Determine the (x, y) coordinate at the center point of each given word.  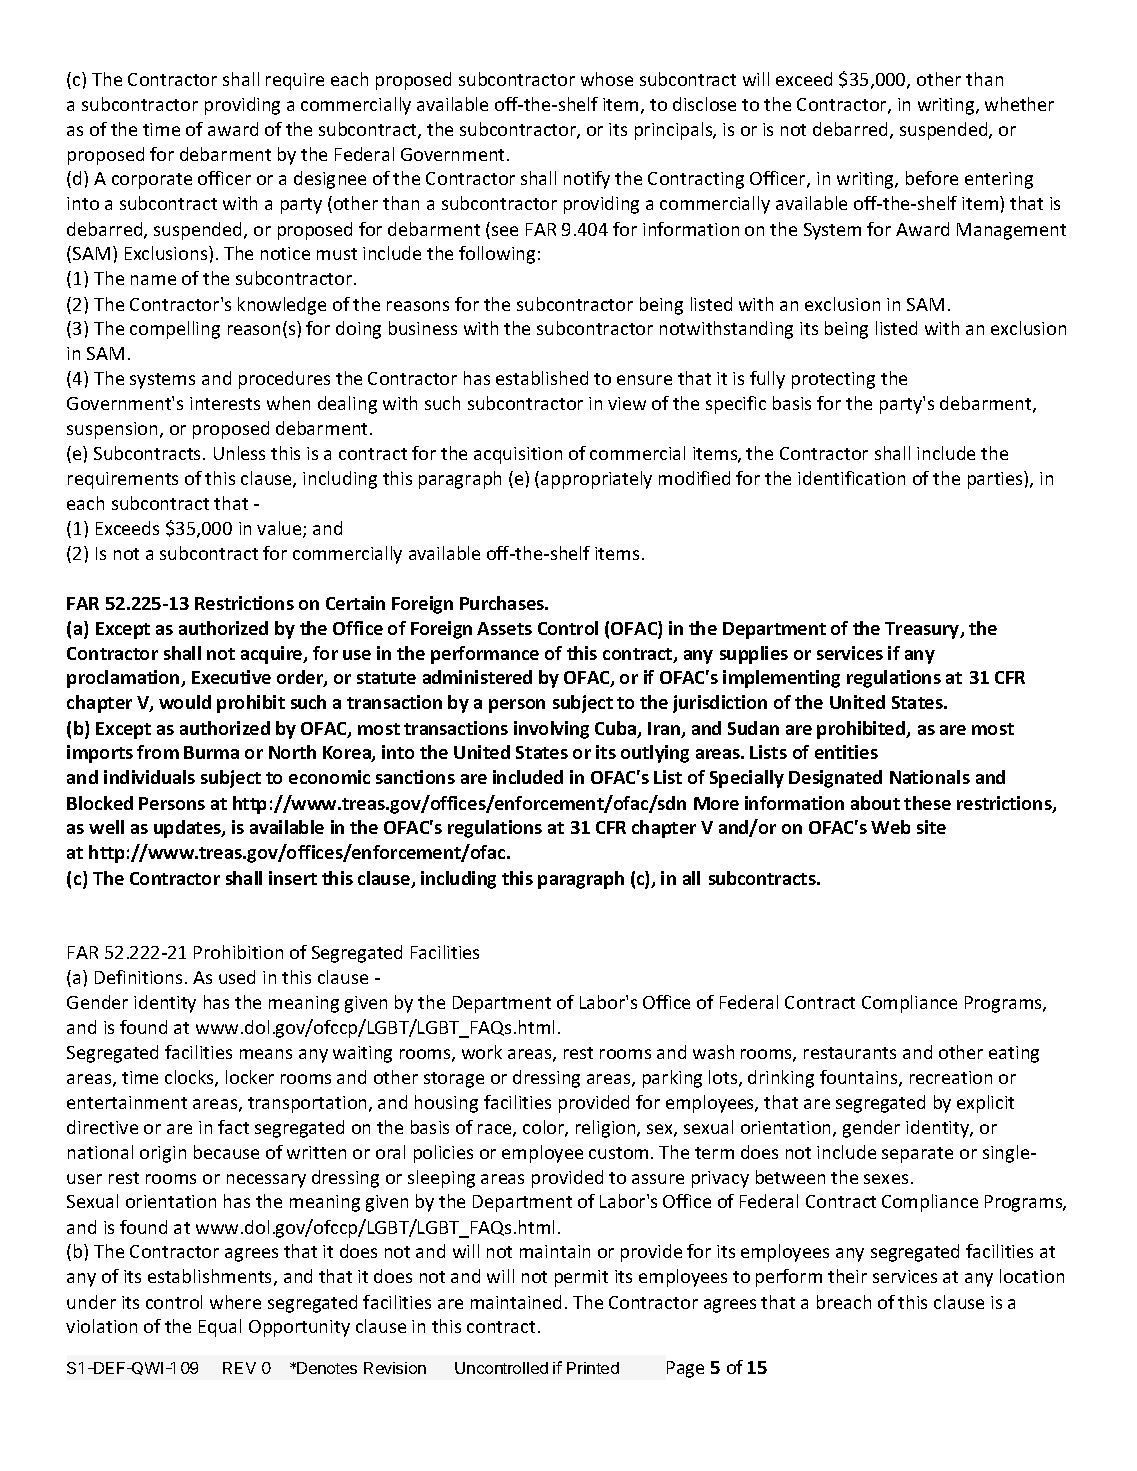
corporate (152, 181)
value (280, 529)
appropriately (596, 480)
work (482, 1052)
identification (851, 478)
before (932, 178)
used (237, 977)
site (931, 827)
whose (607, 79)
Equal (220, 1328)
